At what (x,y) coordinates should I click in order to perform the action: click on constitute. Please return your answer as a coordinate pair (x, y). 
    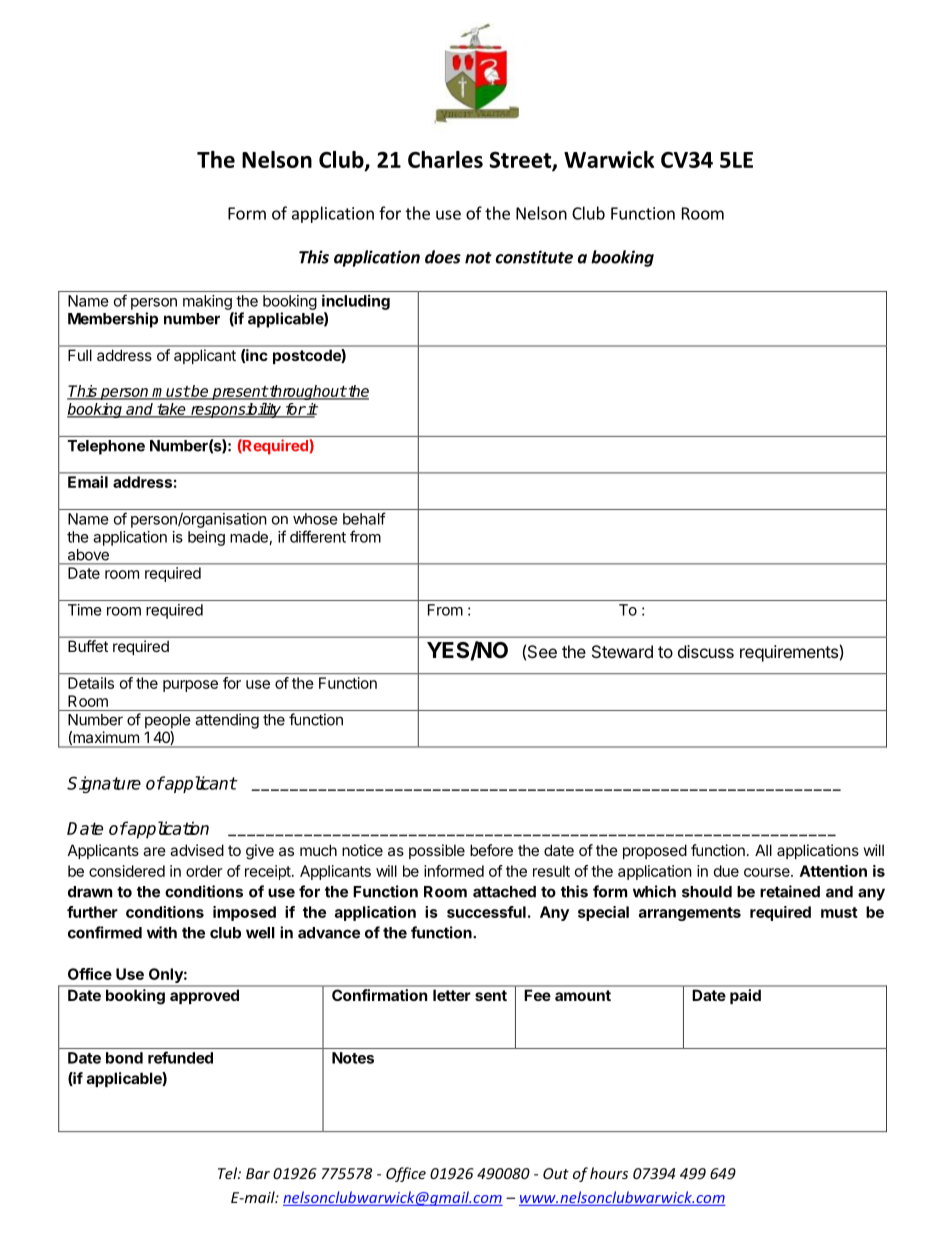
    Looking at the image, I should click on (534, 257).
